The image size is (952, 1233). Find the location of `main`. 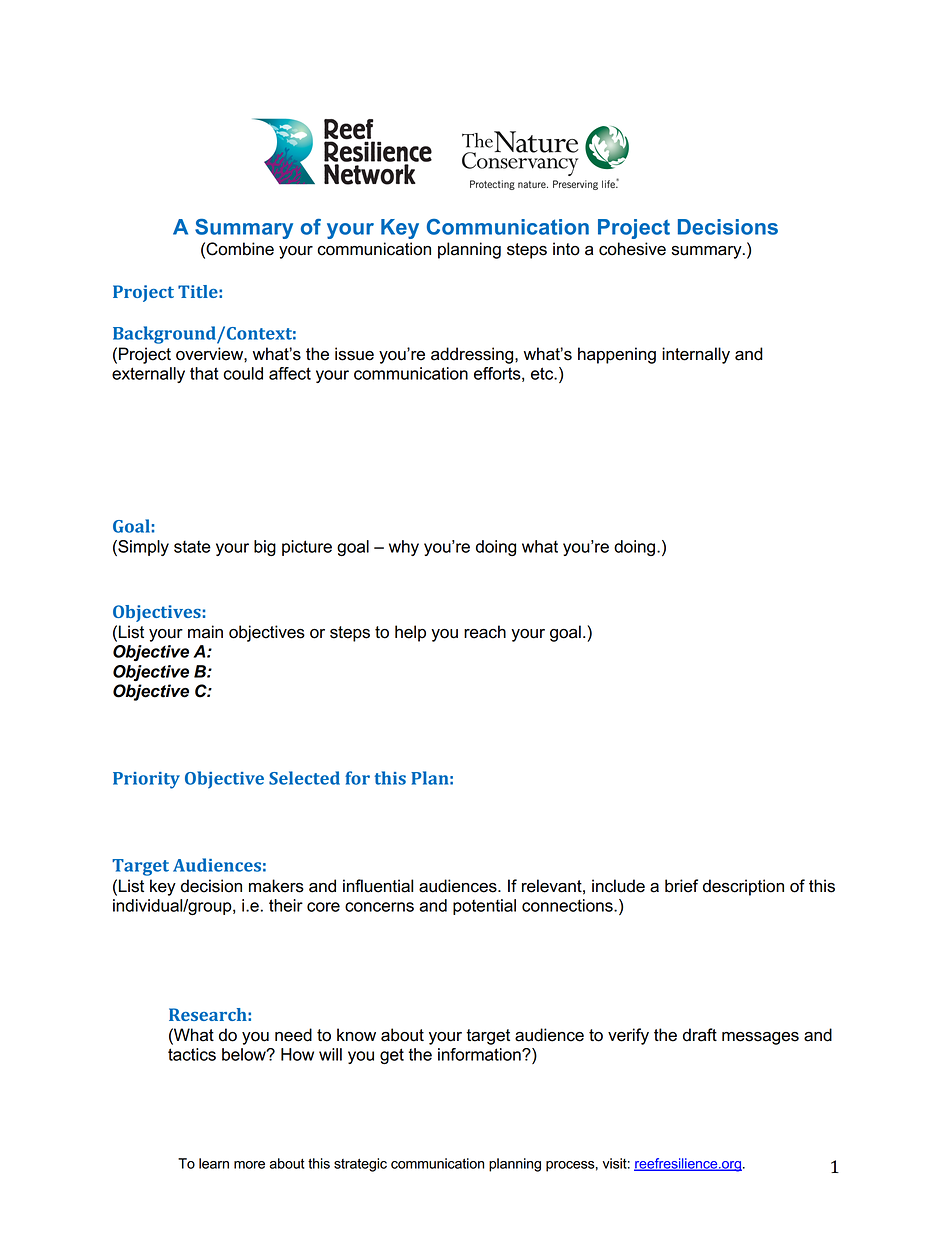

main is located at coordinates (205, 632).
